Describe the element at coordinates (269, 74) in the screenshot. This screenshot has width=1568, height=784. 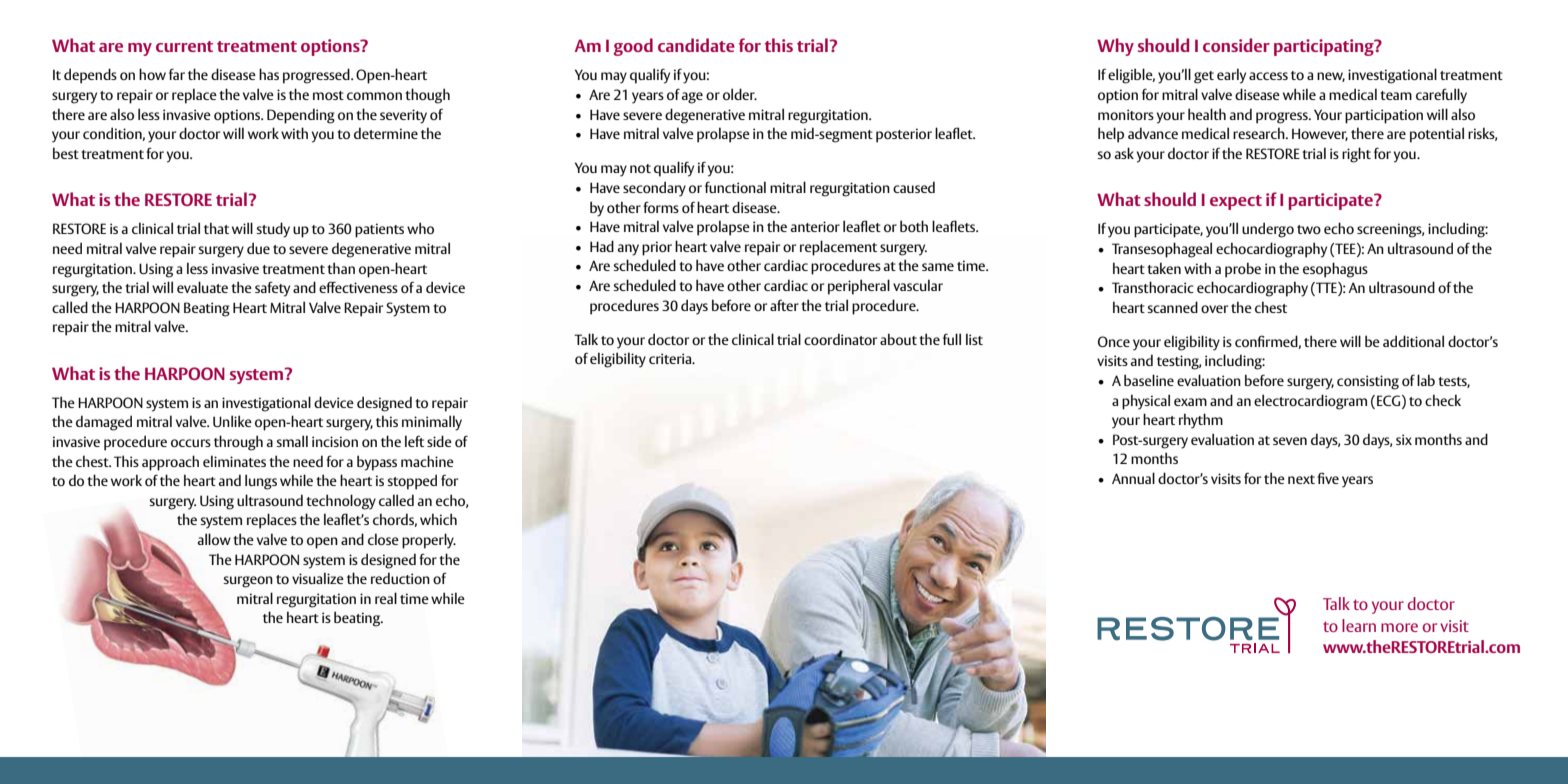
I see `has` at that location.
